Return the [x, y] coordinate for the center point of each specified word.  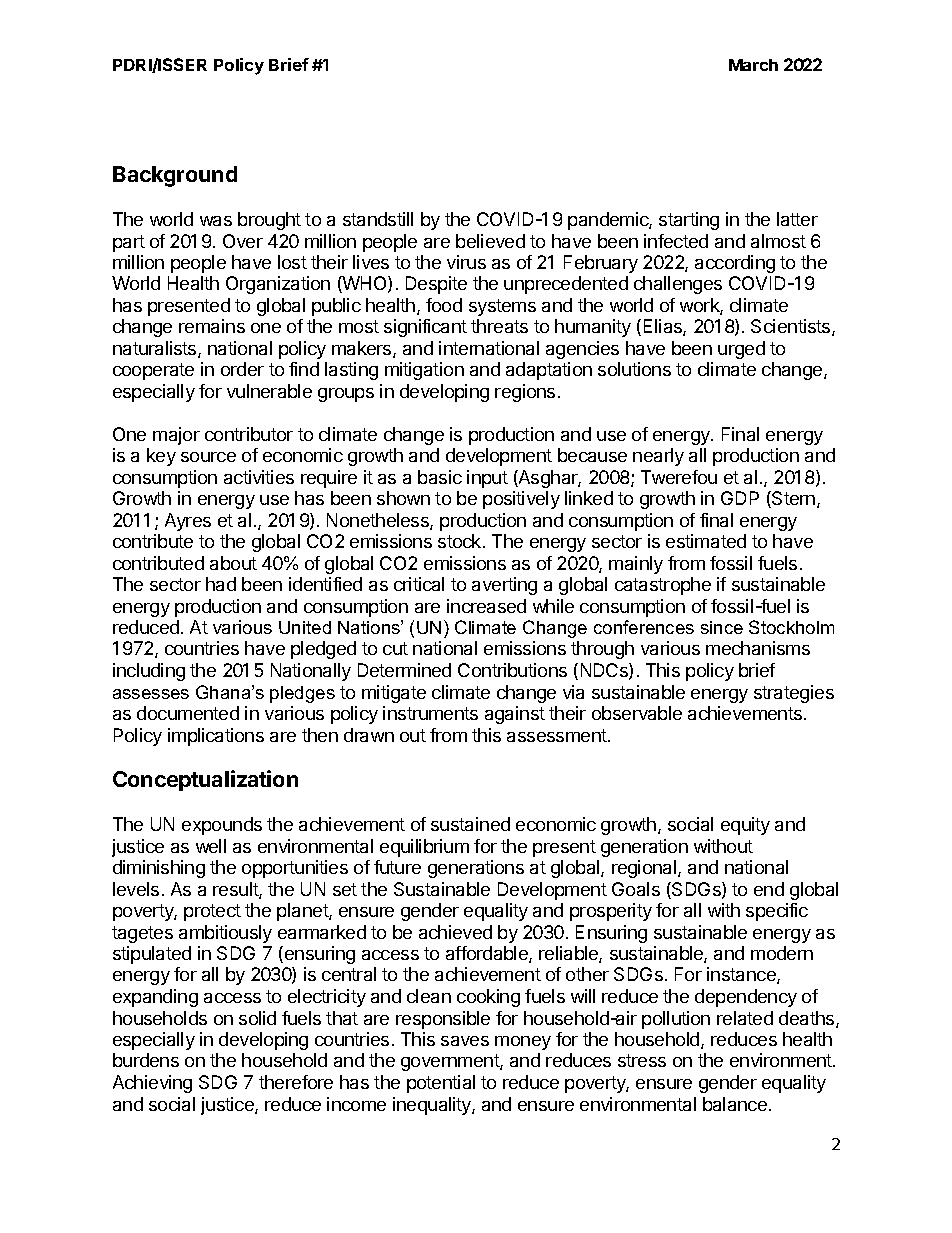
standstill [378, 219]
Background [175, 176]
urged [741, 350]
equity [745, 826]
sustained [470, 824]
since [722, 627]
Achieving [152, 1084]
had [221, 584]
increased [486, 606]
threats [499, 326]
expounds [222, 826]
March [753, 65]
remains [212, 326]
